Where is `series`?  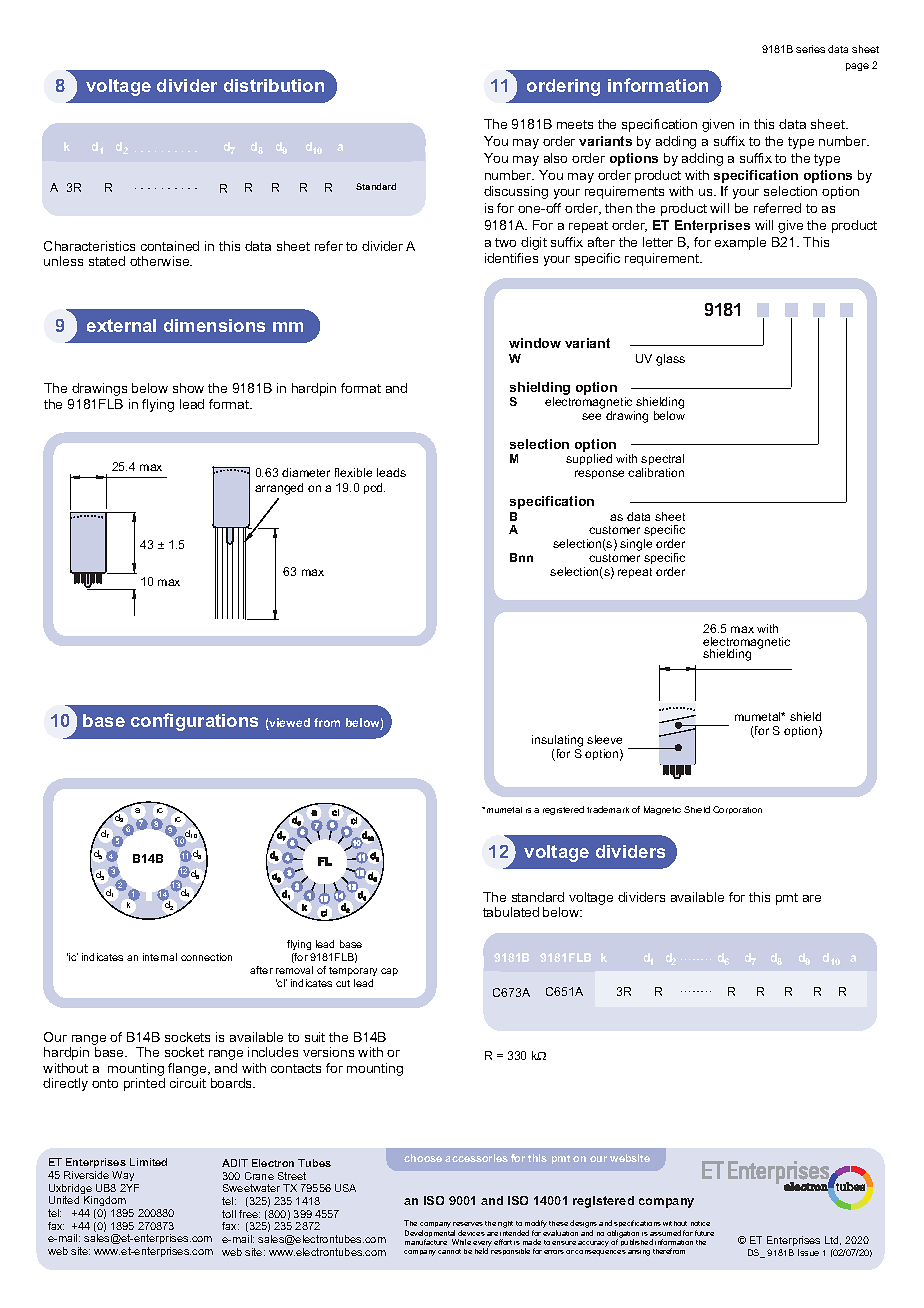 series is located at coordinates (810, 49).
